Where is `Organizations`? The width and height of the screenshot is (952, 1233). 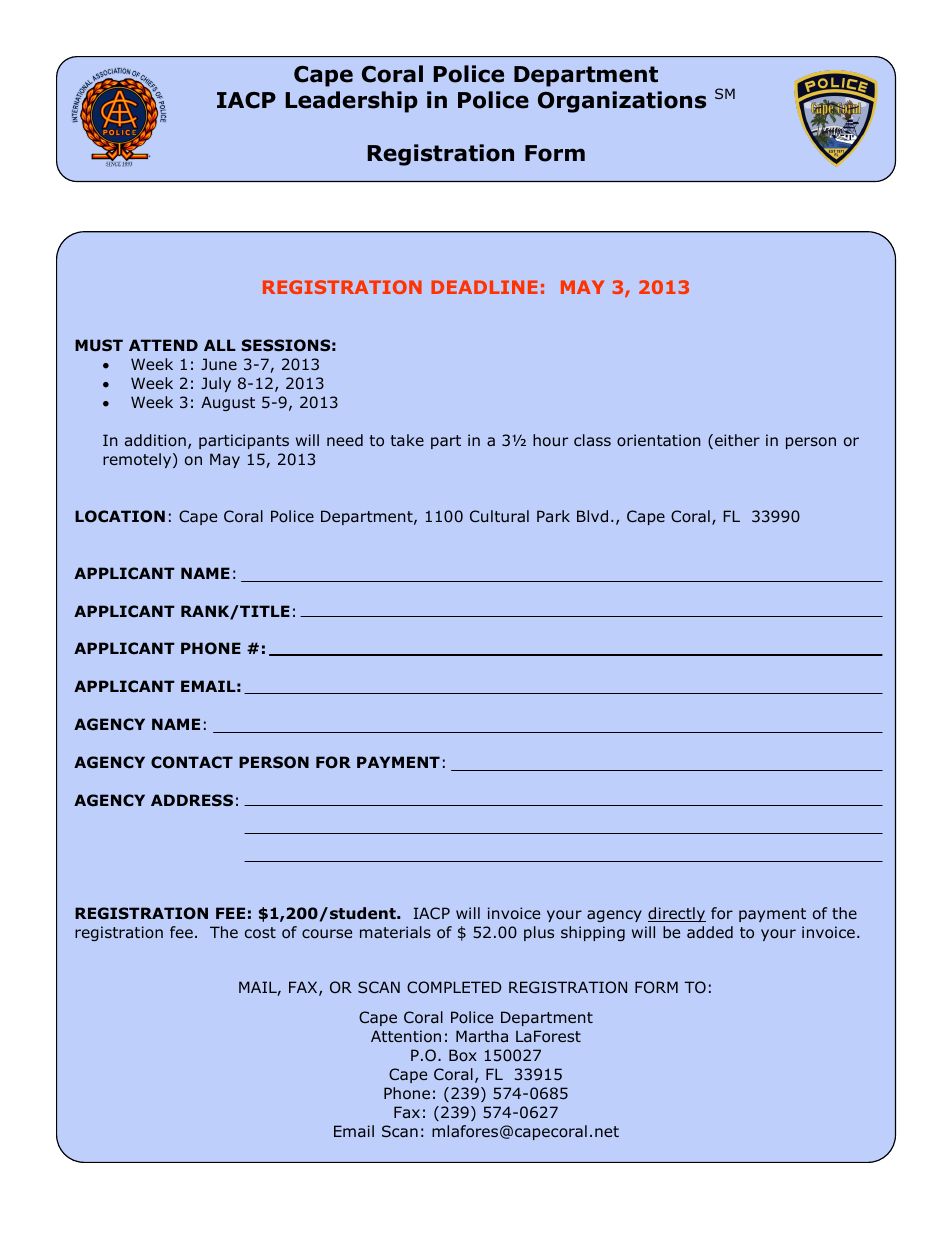 Organizations is located at coordinates (622, 102).
